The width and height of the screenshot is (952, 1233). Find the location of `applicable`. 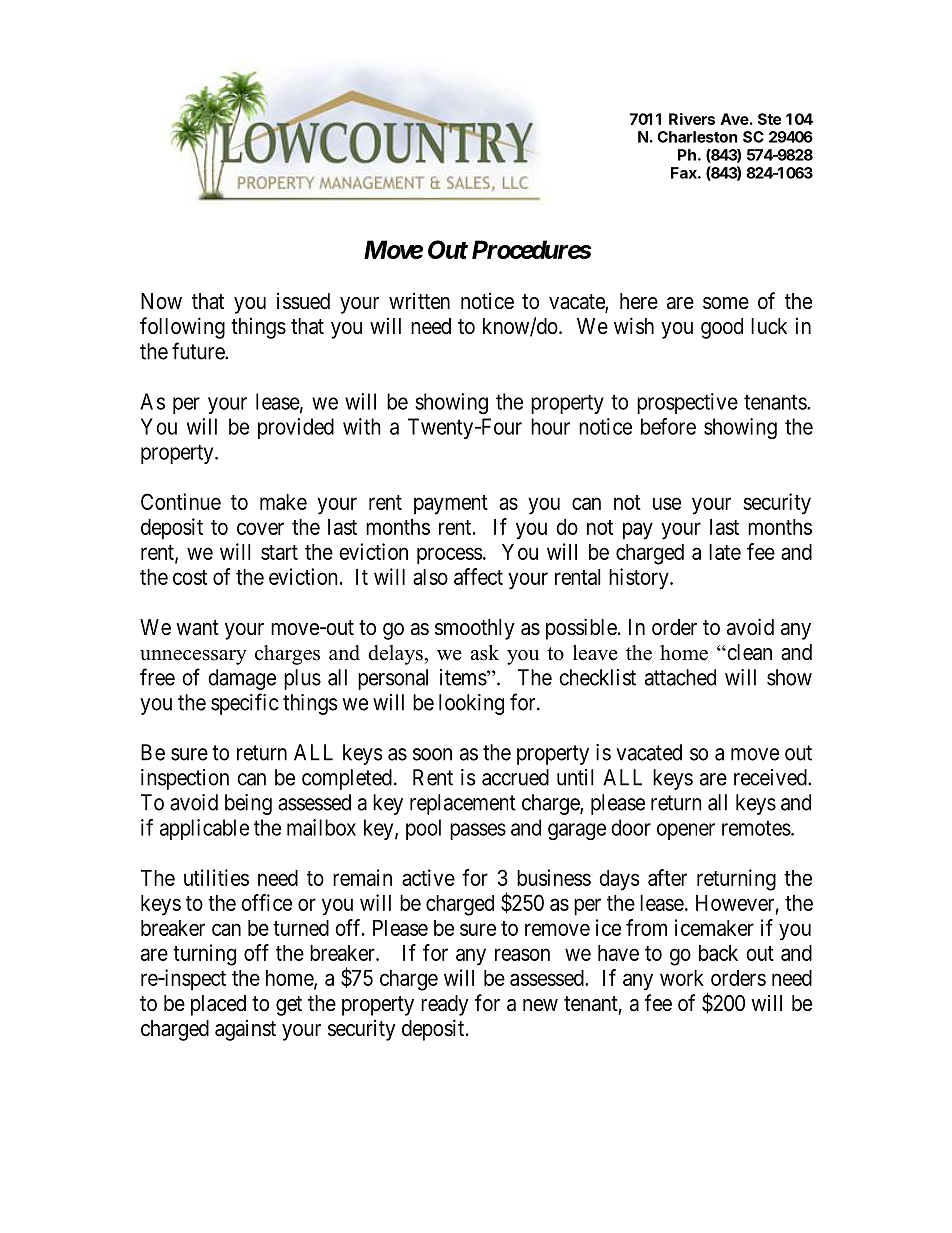

applicable is located at coordinates (204, 829).
